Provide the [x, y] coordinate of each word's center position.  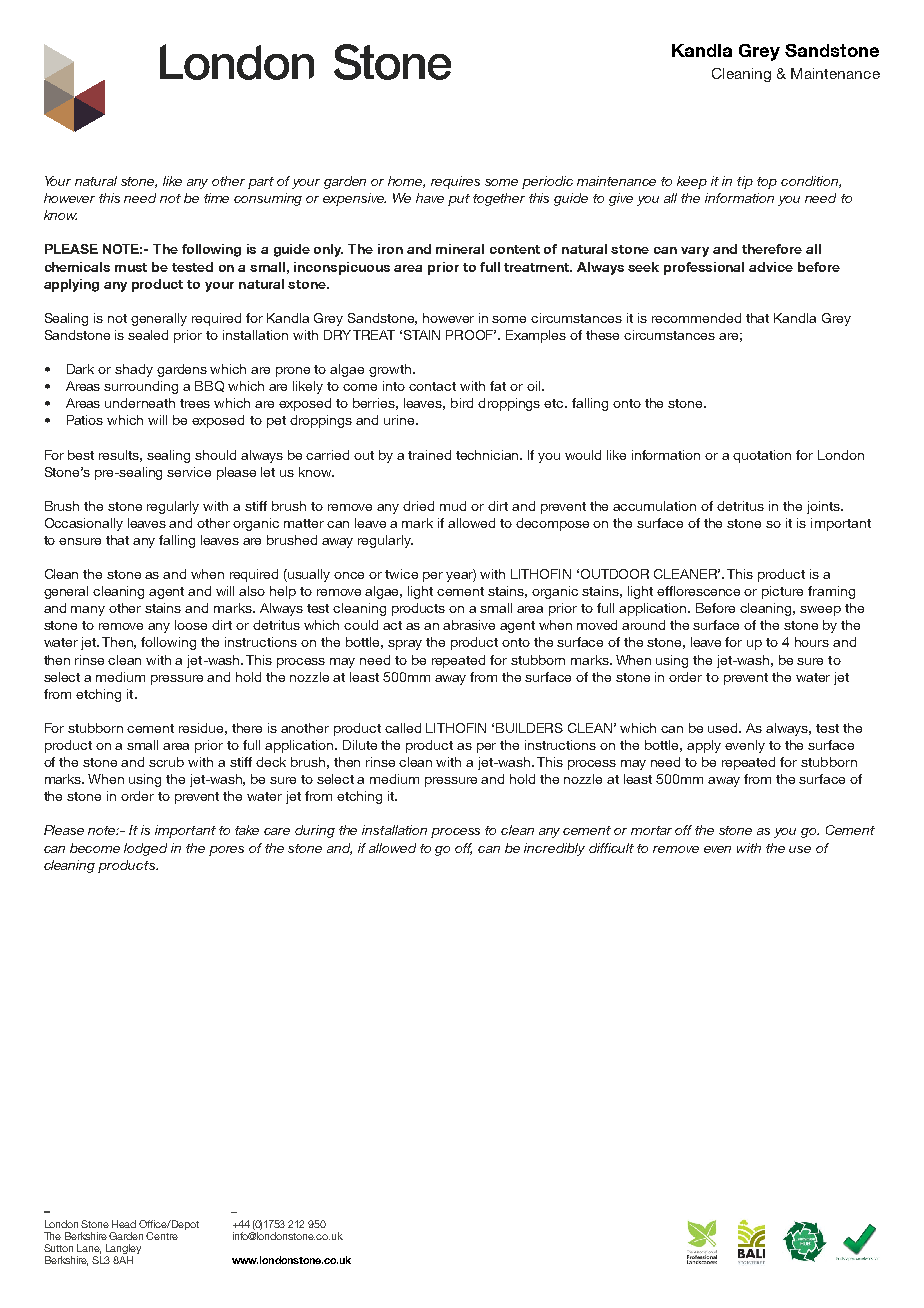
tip [745, 182]
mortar [651, 830]
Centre [162, 1236]
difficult [611, 848]
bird [462, 403]
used [724, 728]
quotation [762, 456]
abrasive [469, 625]
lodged [145, 849]
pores [226, 851]
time [216, 198]
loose [191, 625]
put [459, 200]
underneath [140, 403]
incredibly [554, 849]
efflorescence [698, 591]
